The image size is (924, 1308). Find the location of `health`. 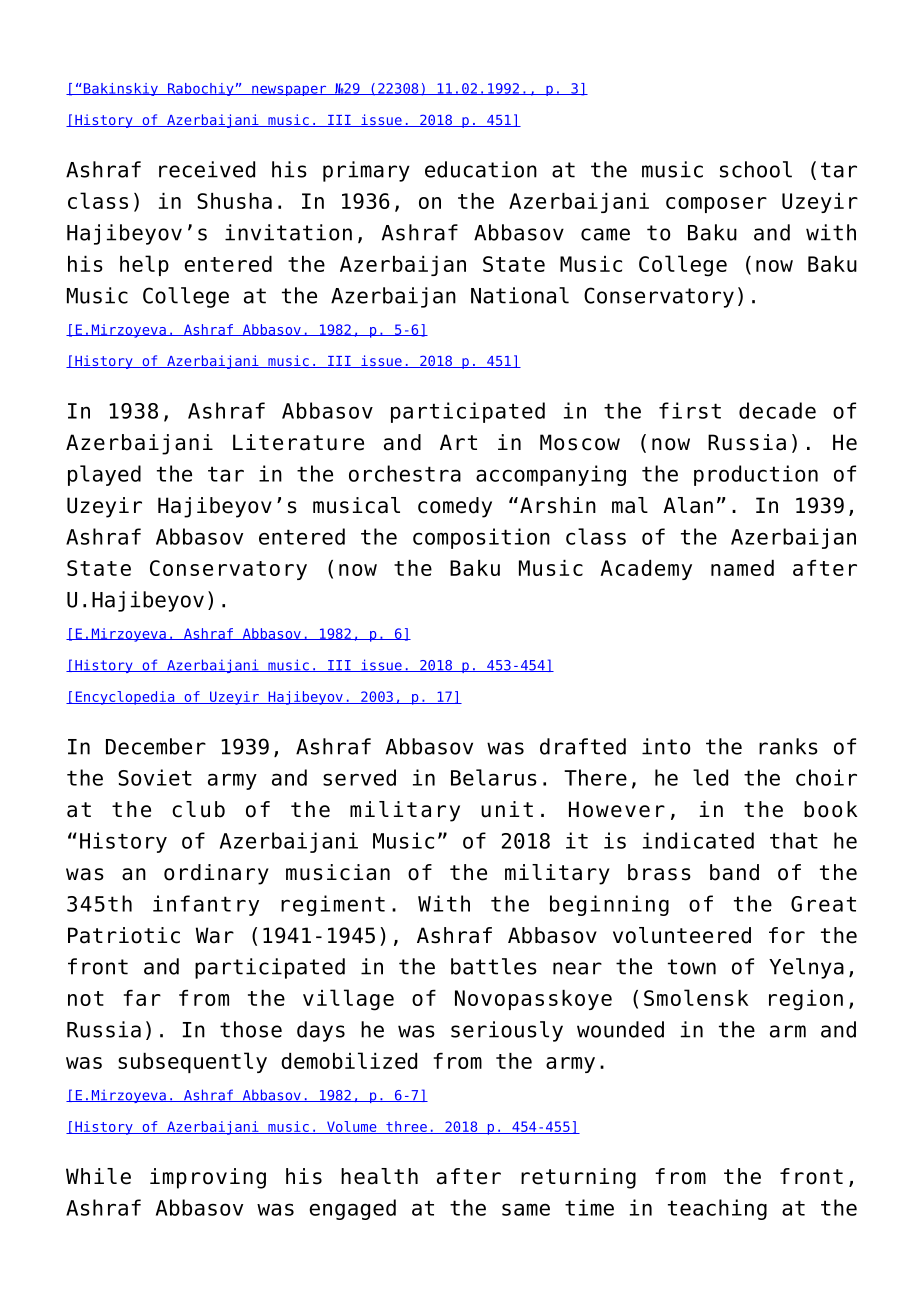

health is located at coordinates (379, 1176).
